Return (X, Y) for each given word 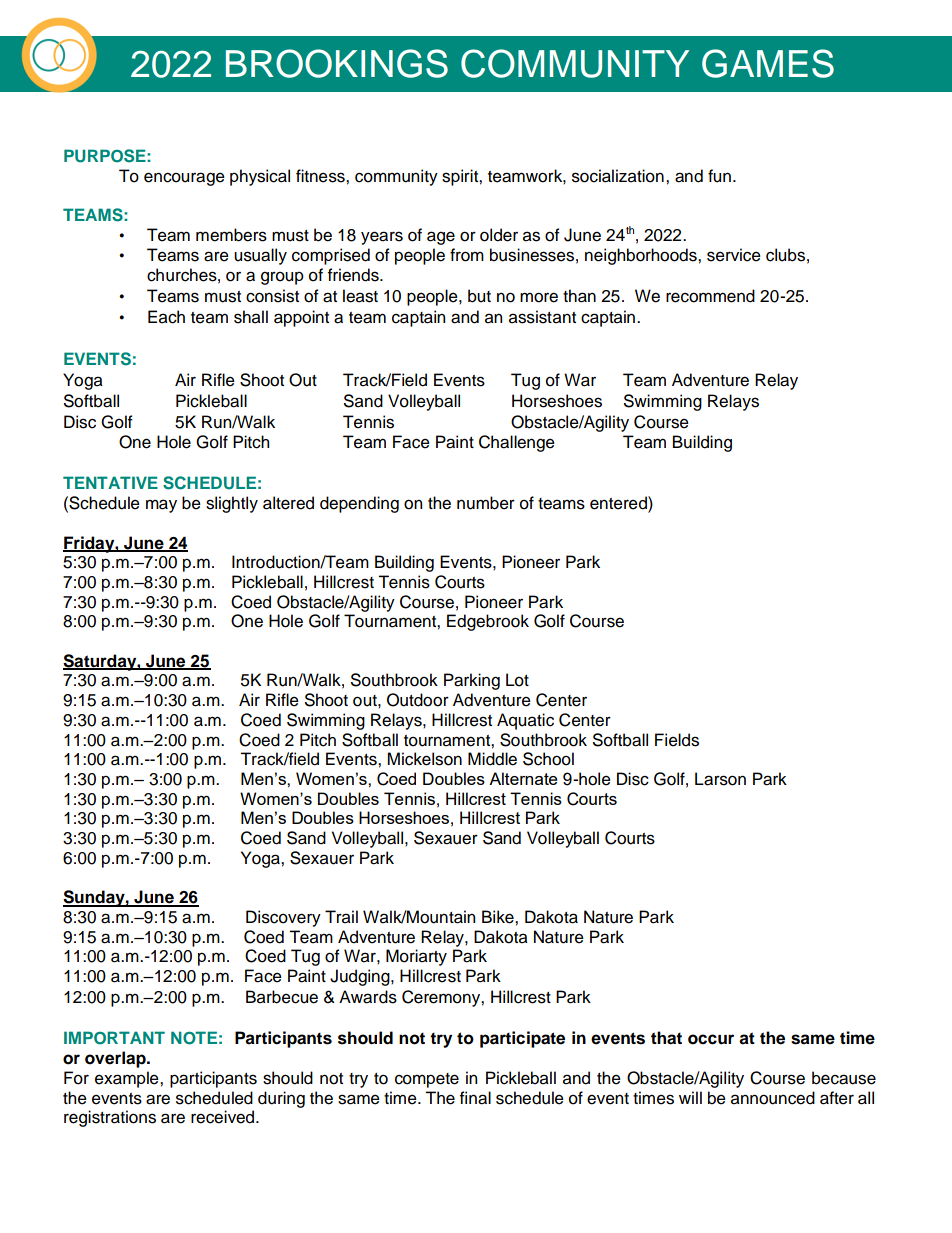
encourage (184, 179)
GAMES (768, 63)
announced (773, 1098)
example (128, 1079)
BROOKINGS (337, 63)
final (475, 1098)
